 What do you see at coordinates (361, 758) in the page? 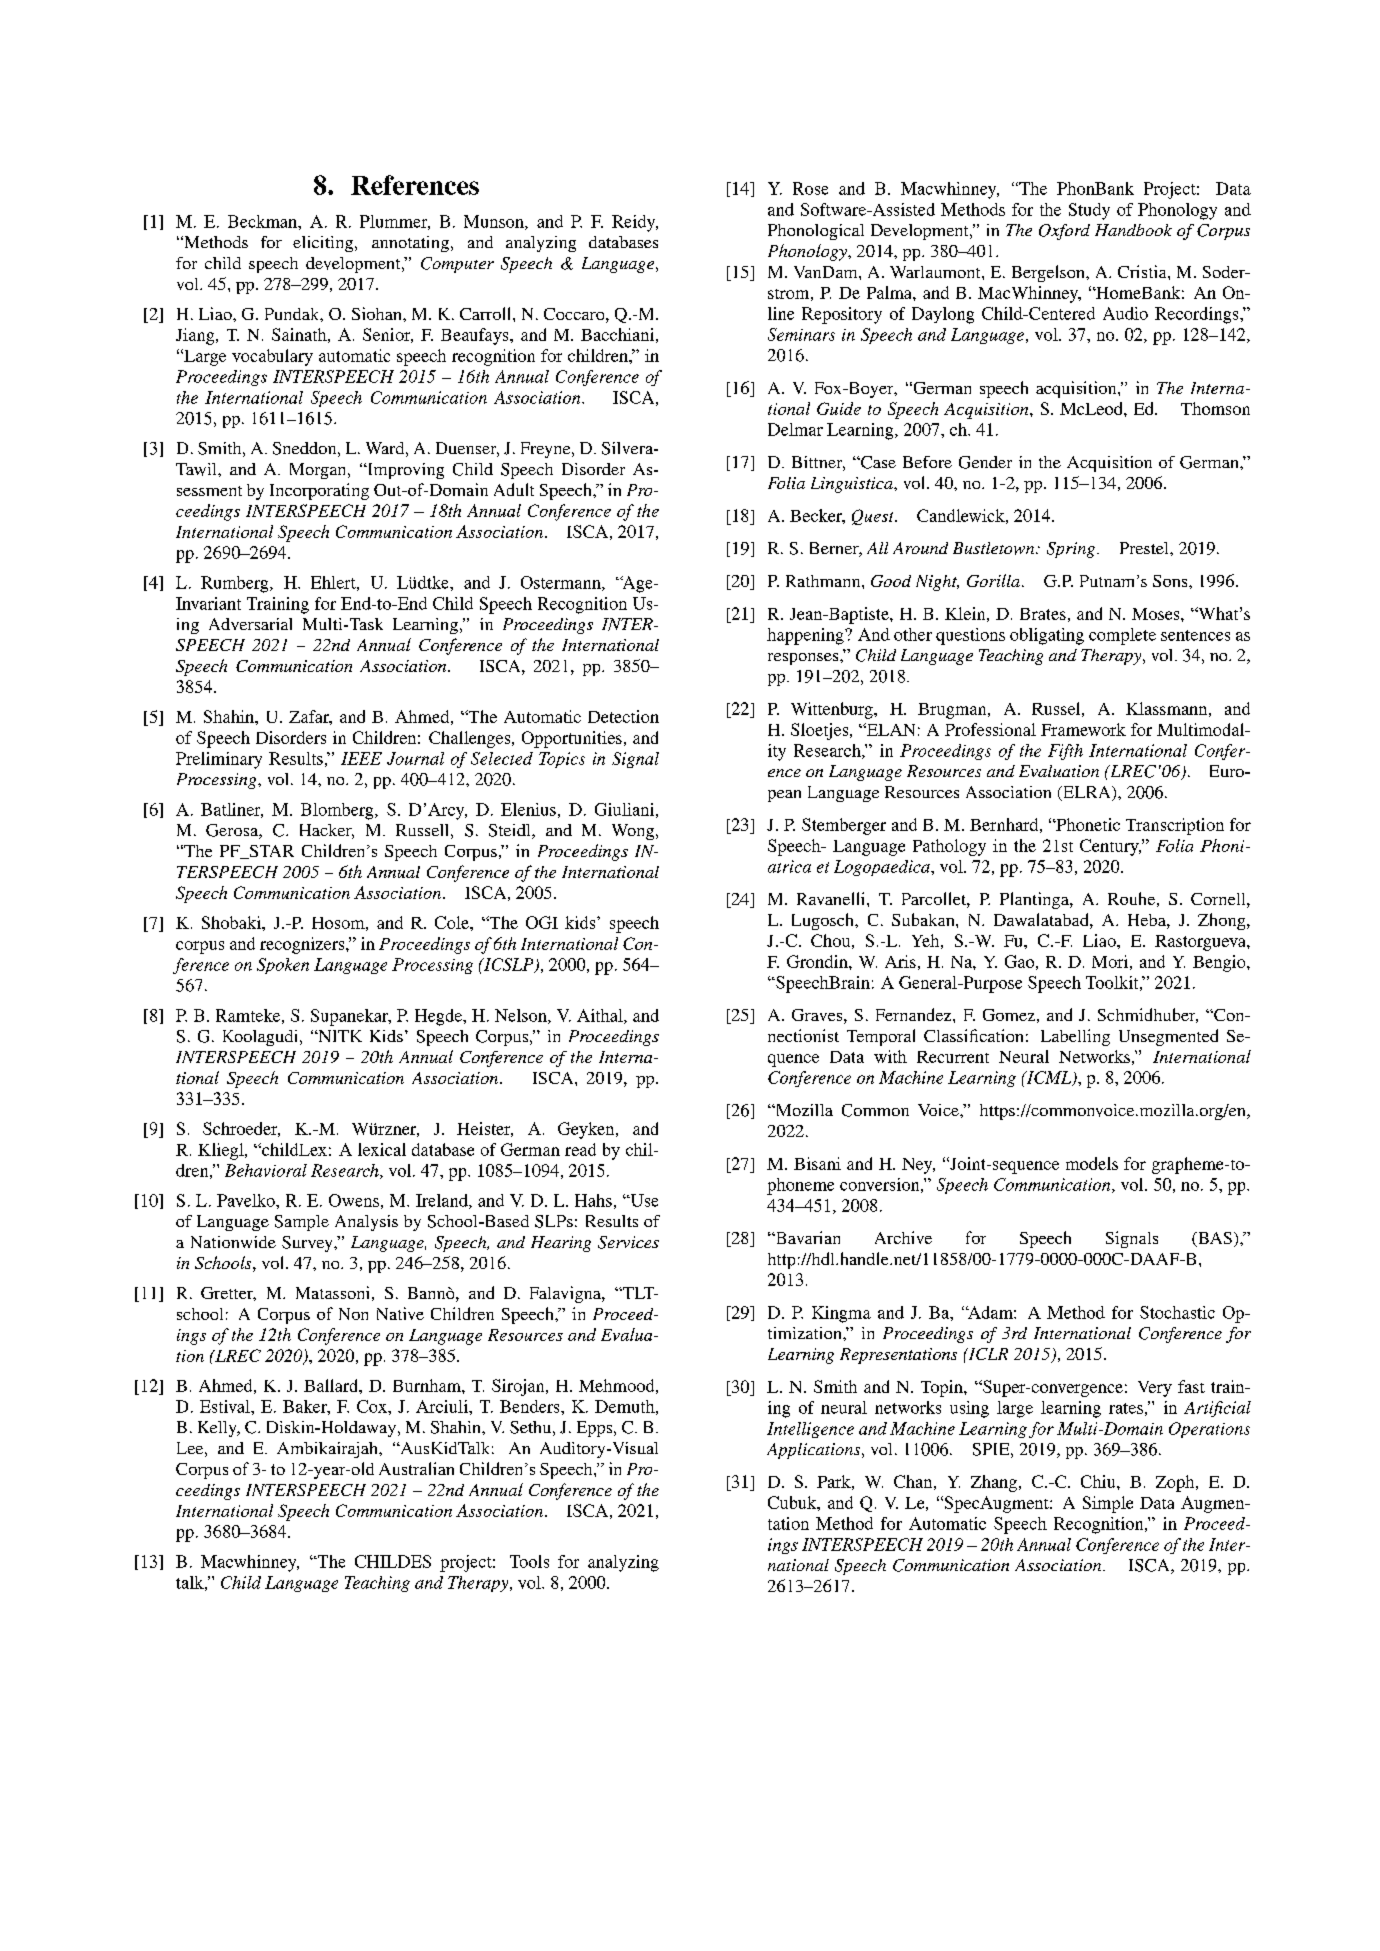
I see `IEEE` at bounding box center [361, 758].
